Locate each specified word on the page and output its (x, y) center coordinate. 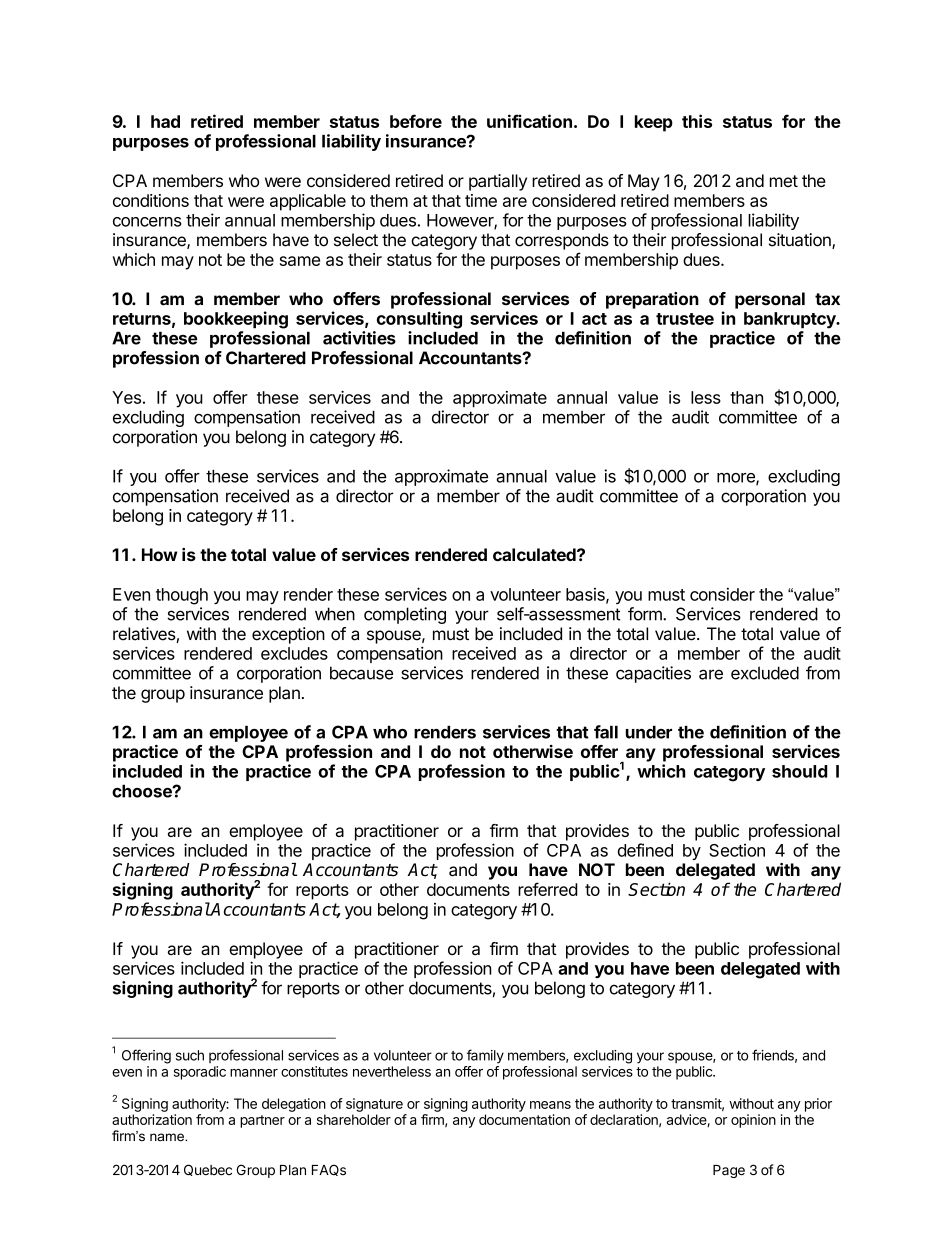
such (190, 1055)
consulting (419, 320)
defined (645, 850)
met (784, 181)
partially (498, 182)
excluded (765, 673)
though (182, 596)
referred (548, 889)
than (746, 397)
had (165, 121)
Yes (126, 397)
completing (405, 615)
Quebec (208, 1170)
